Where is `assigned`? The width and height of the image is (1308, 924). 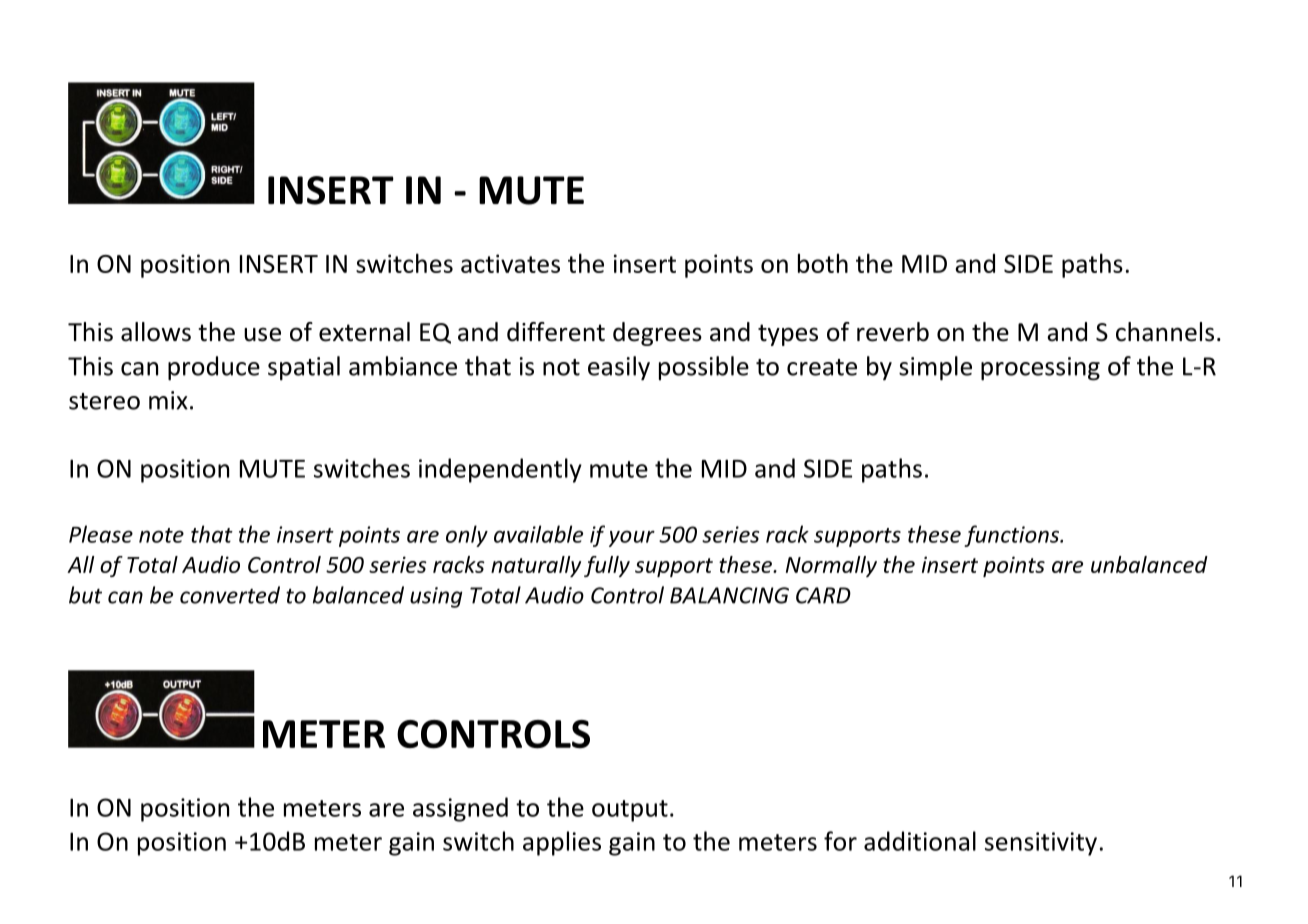
assigned is located at coordinates (460, 809).
